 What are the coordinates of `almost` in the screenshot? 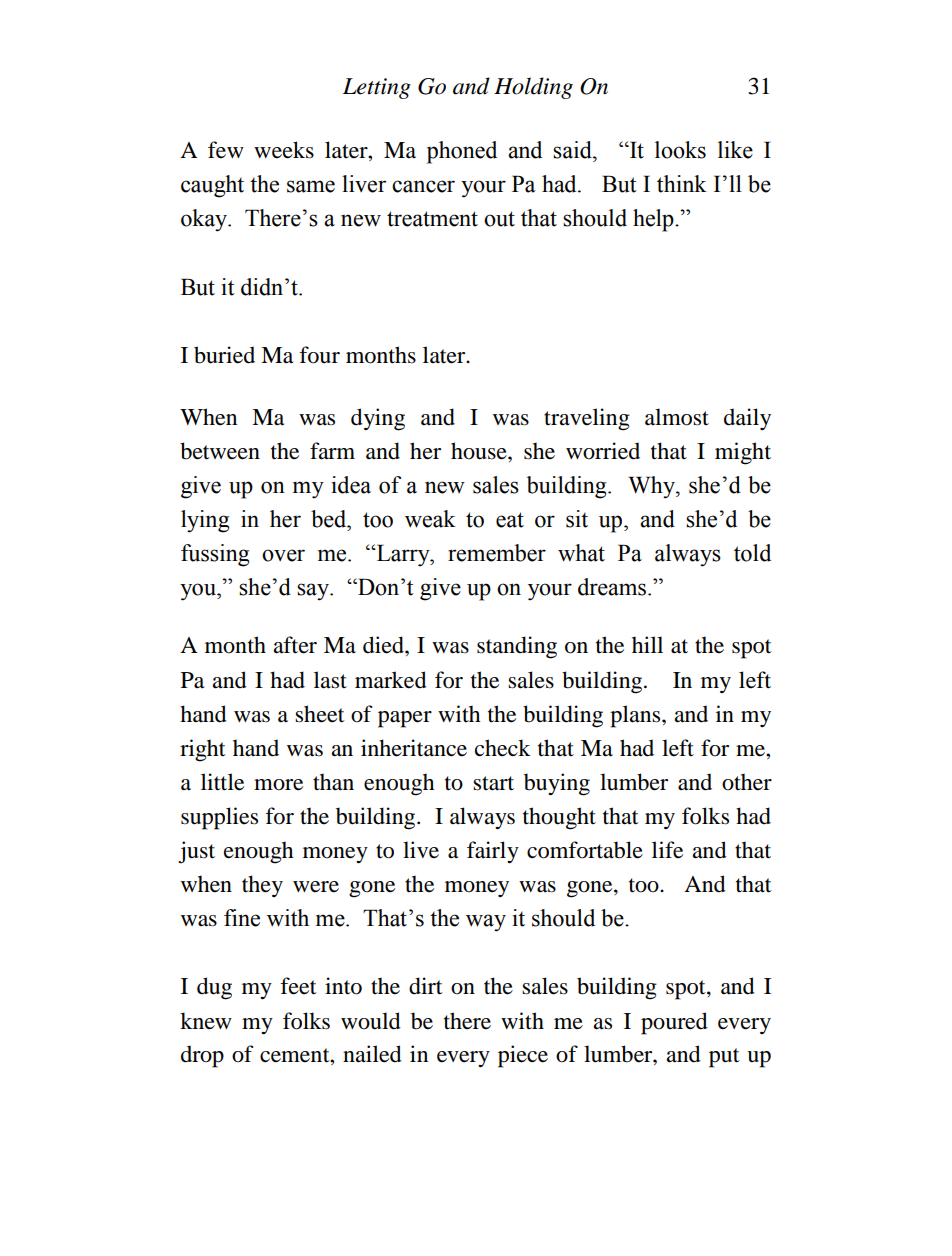 It's located at (677, 417).
